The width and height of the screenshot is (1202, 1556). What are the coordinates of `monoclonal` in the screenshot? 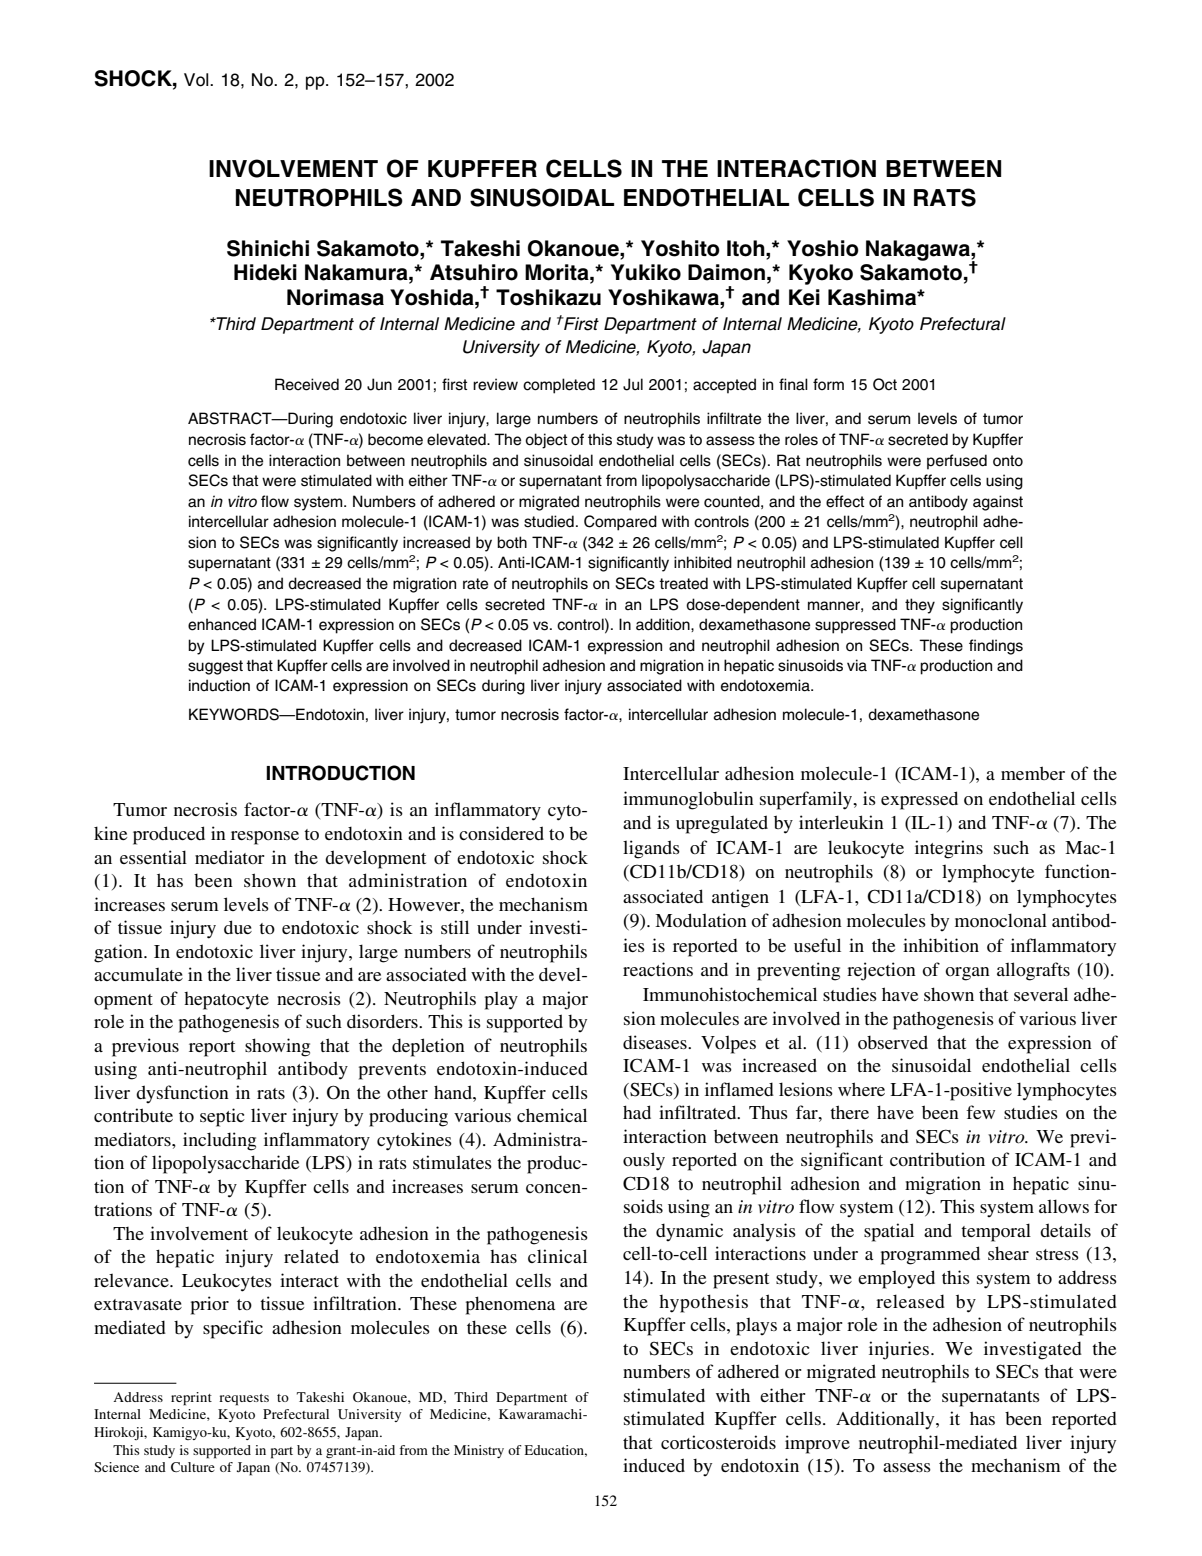 It's located at (1001, 920).
